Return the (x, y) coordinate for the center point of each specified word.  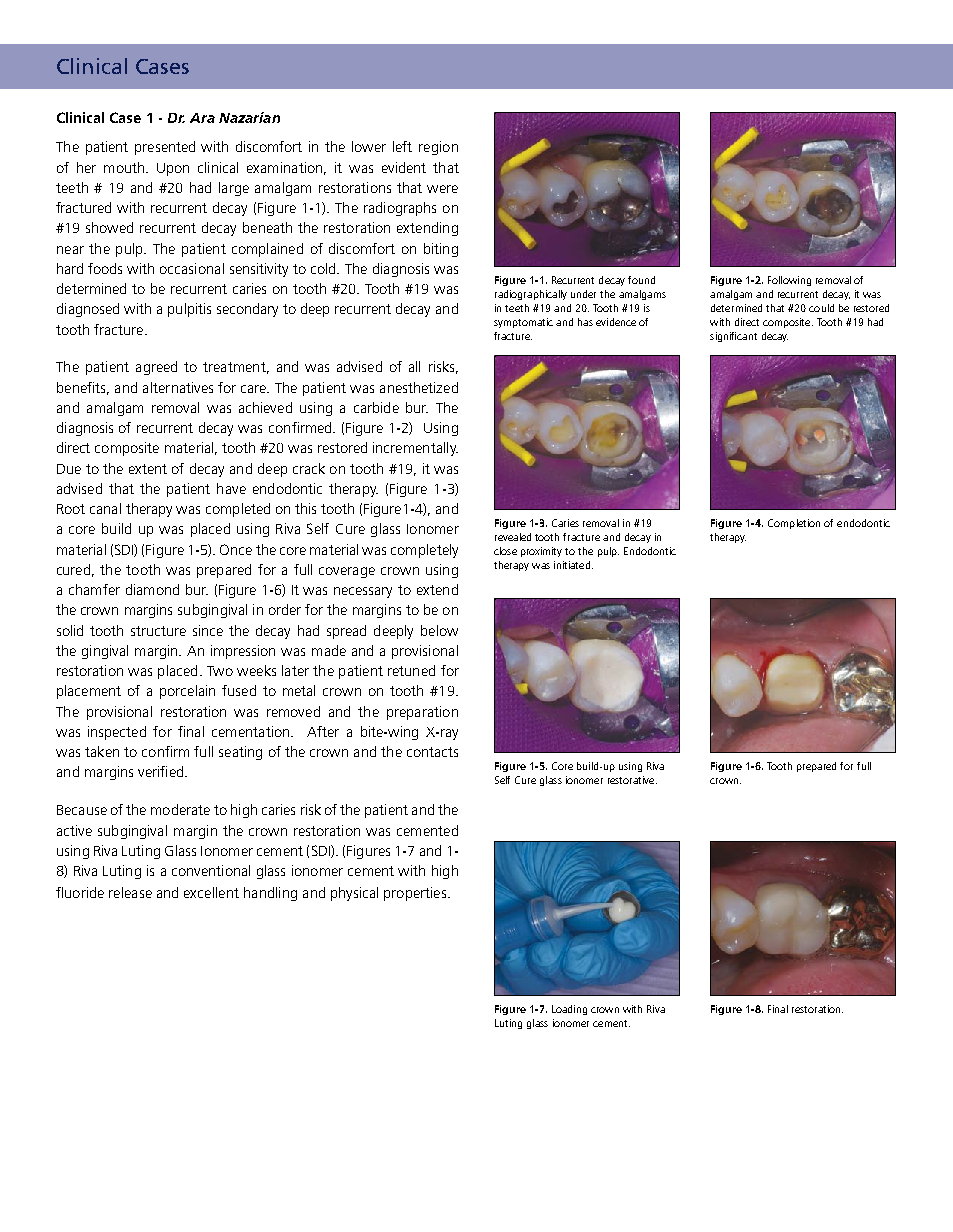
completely (424, 551)
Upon (173, 169)
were (442, 189)
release (130, 892)
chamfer (94, 589)
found (641, 280)
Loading (569, 1010)
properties (416, 894)
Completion (794, 524)
